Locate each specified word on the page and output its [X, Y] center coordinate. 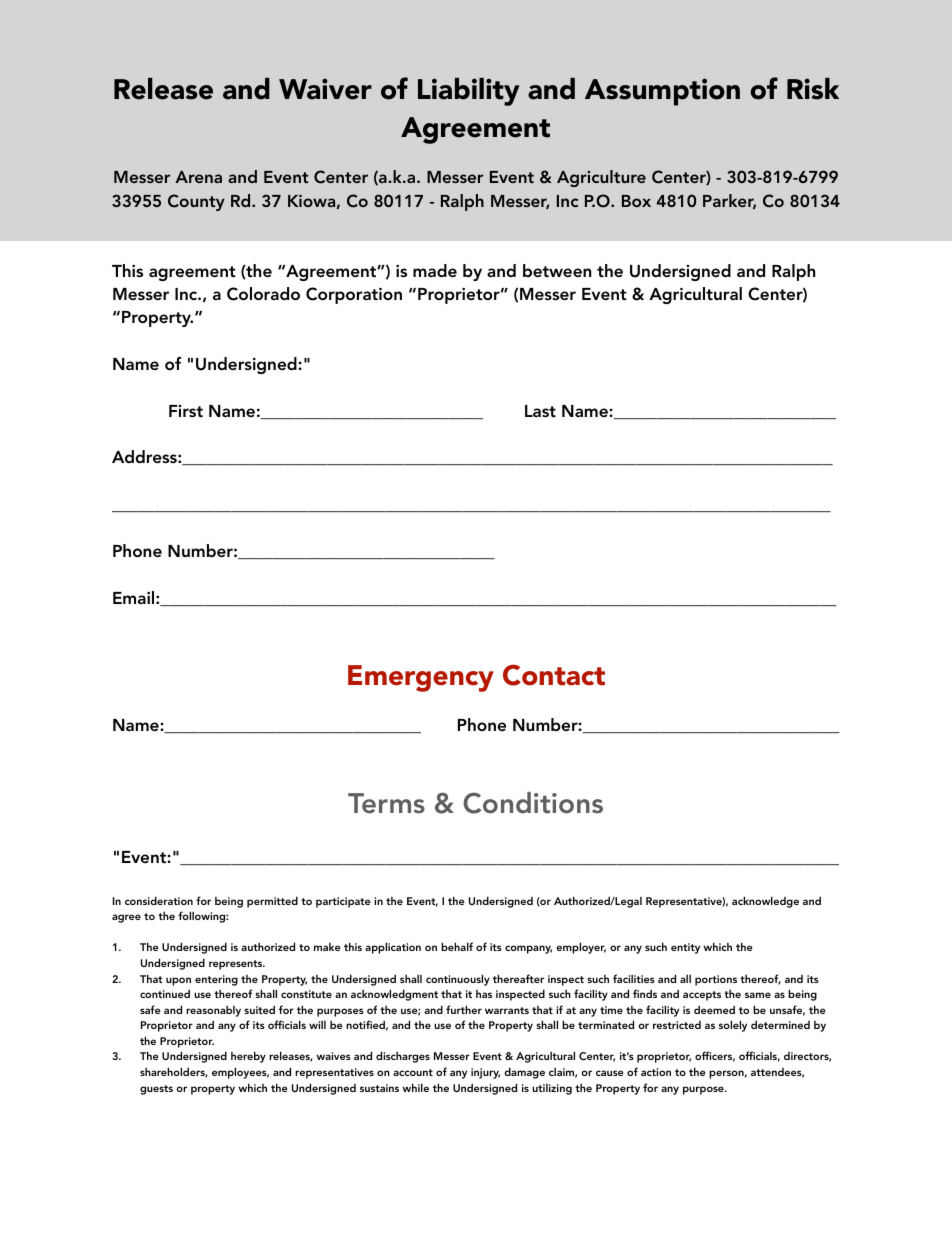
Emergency [421, 678]
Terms [386, 803]
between [557, 270]
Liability [468, 92]
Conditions [533, 803]
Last [540, 411]
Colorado [263, 294]
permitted [272, 902]
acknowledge [765, 902]
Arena [198, 177]
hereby [248, 1057]
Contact [554, 675]
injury [485, 1073]
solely [733, 1026]
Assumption [662, 92]
